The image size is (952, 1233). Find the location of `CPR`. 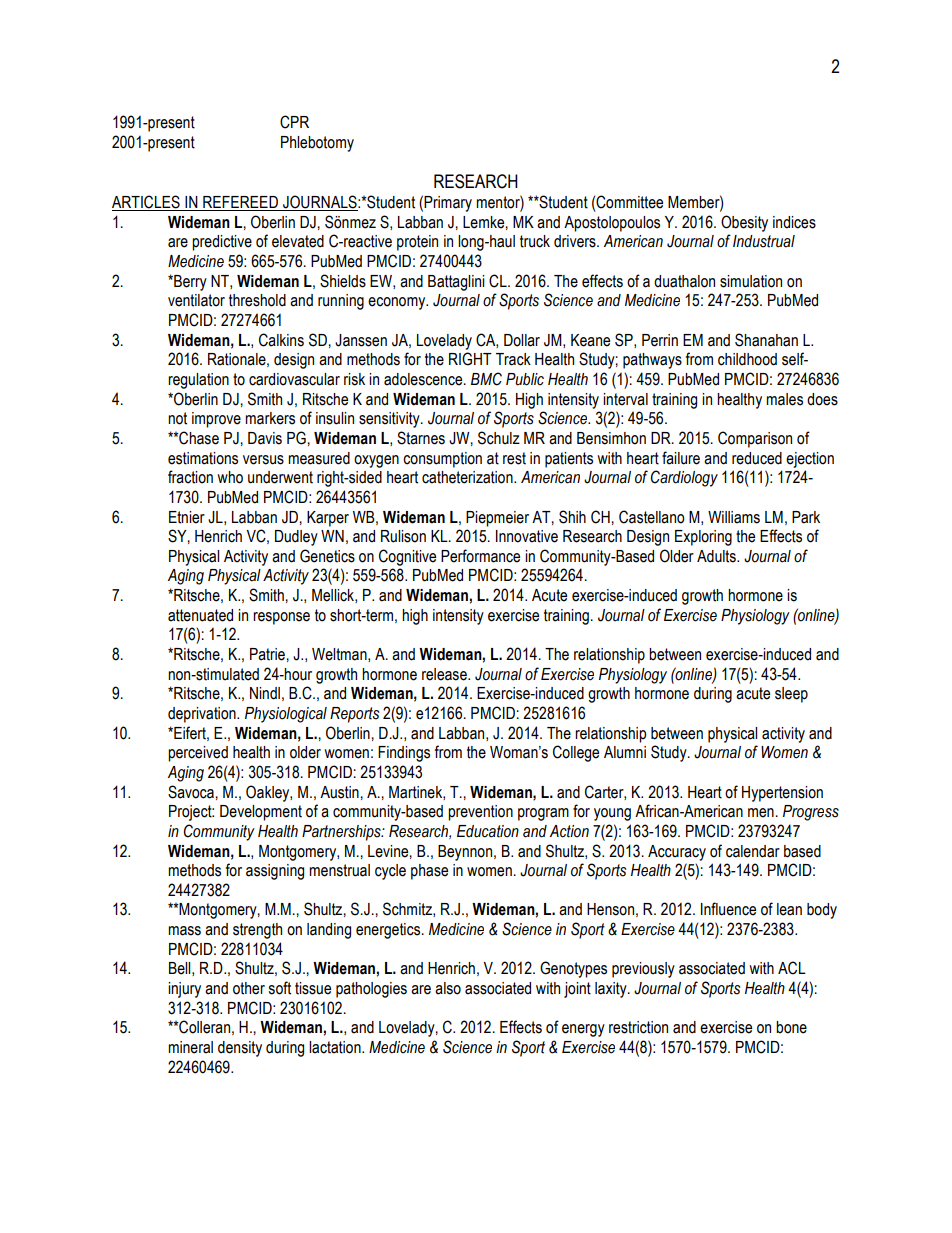

CPR is located at coordinates (294, 122).
